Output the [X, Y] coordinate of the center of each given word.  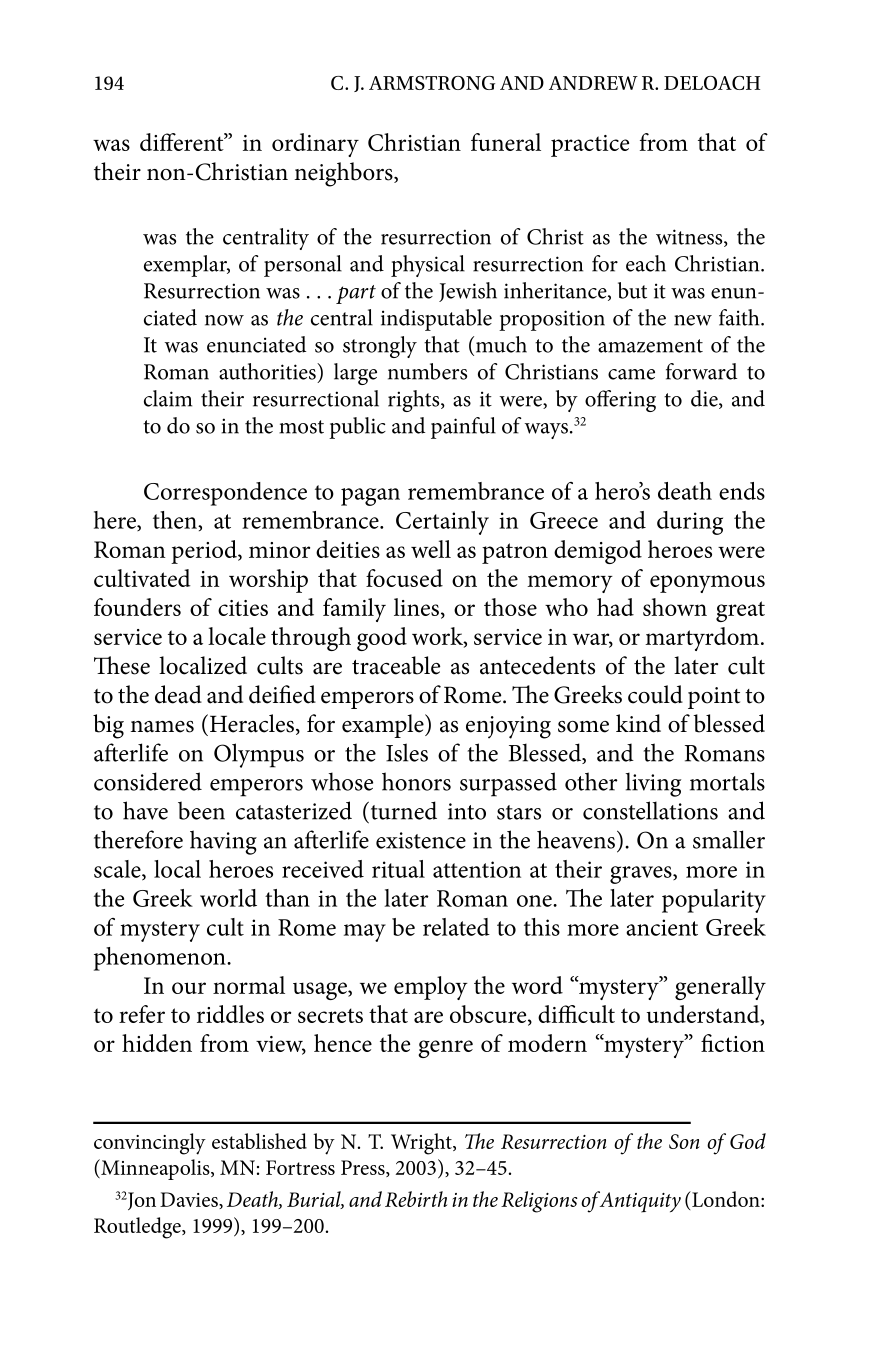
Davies [190, 1200]
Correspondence [225, 494]
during [690, 523]
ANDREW [593, 83]
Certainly [442, 523]
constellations [650, 810]
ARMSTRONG [432, 83]
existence [421, 840]
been [201, 810]
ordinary [315, 145]
